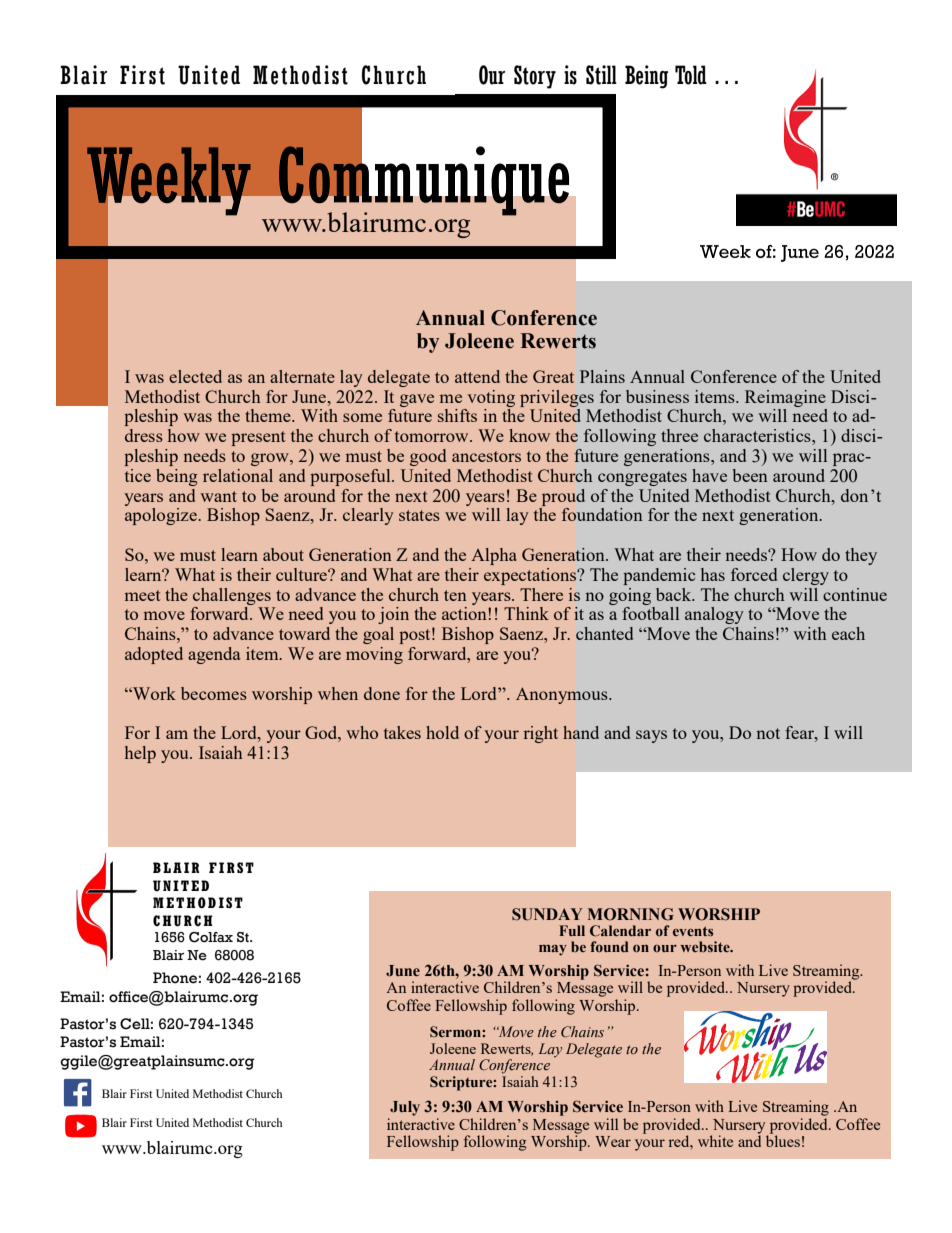  Describe the element at coordinates (535, 77) in the page. I see `Story` at that location.
